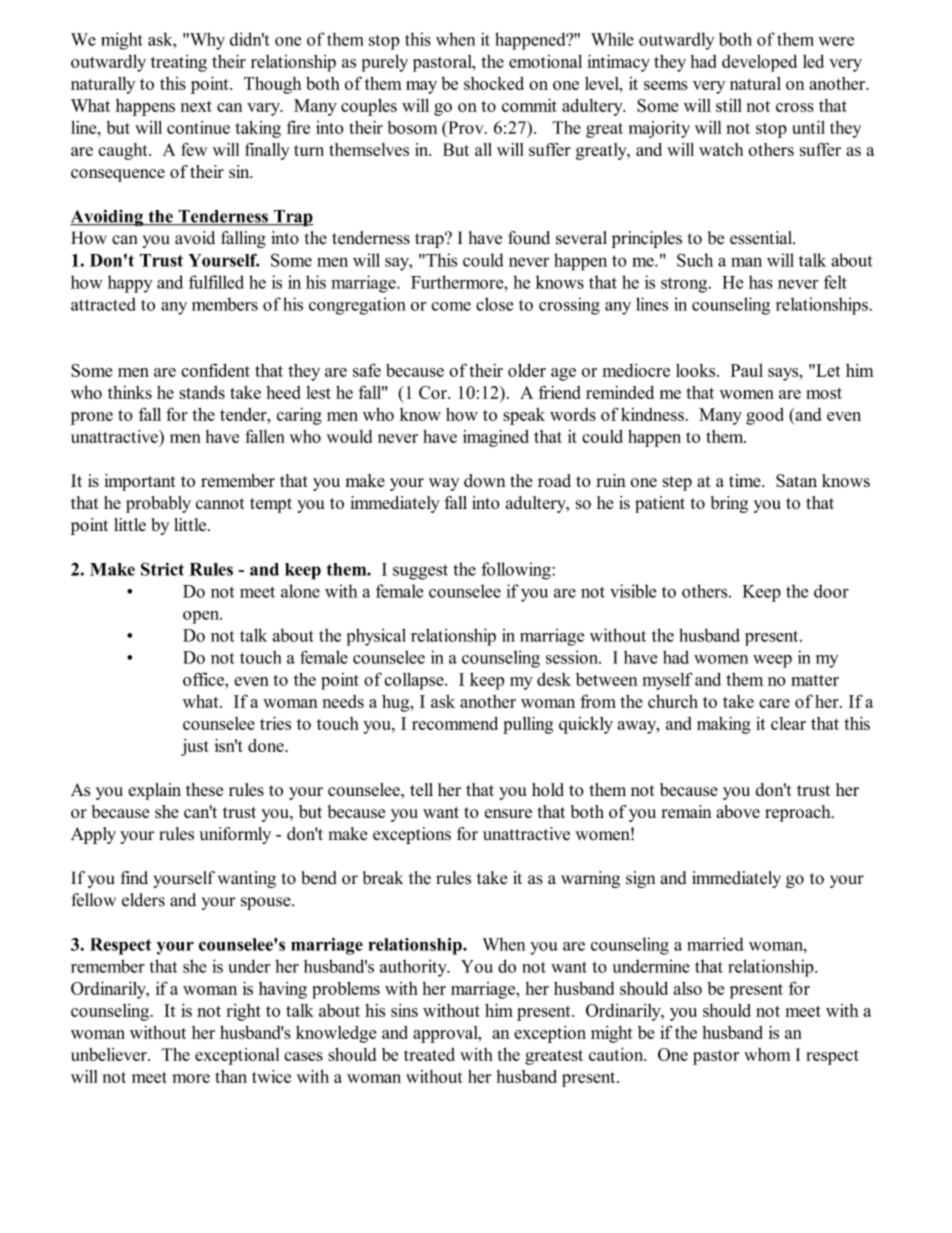 The height and width of the document is (1233, 952). What do you see at coordinates (429, 1054) in the document?
I see `treated` at bounding box center [429, 1054].
